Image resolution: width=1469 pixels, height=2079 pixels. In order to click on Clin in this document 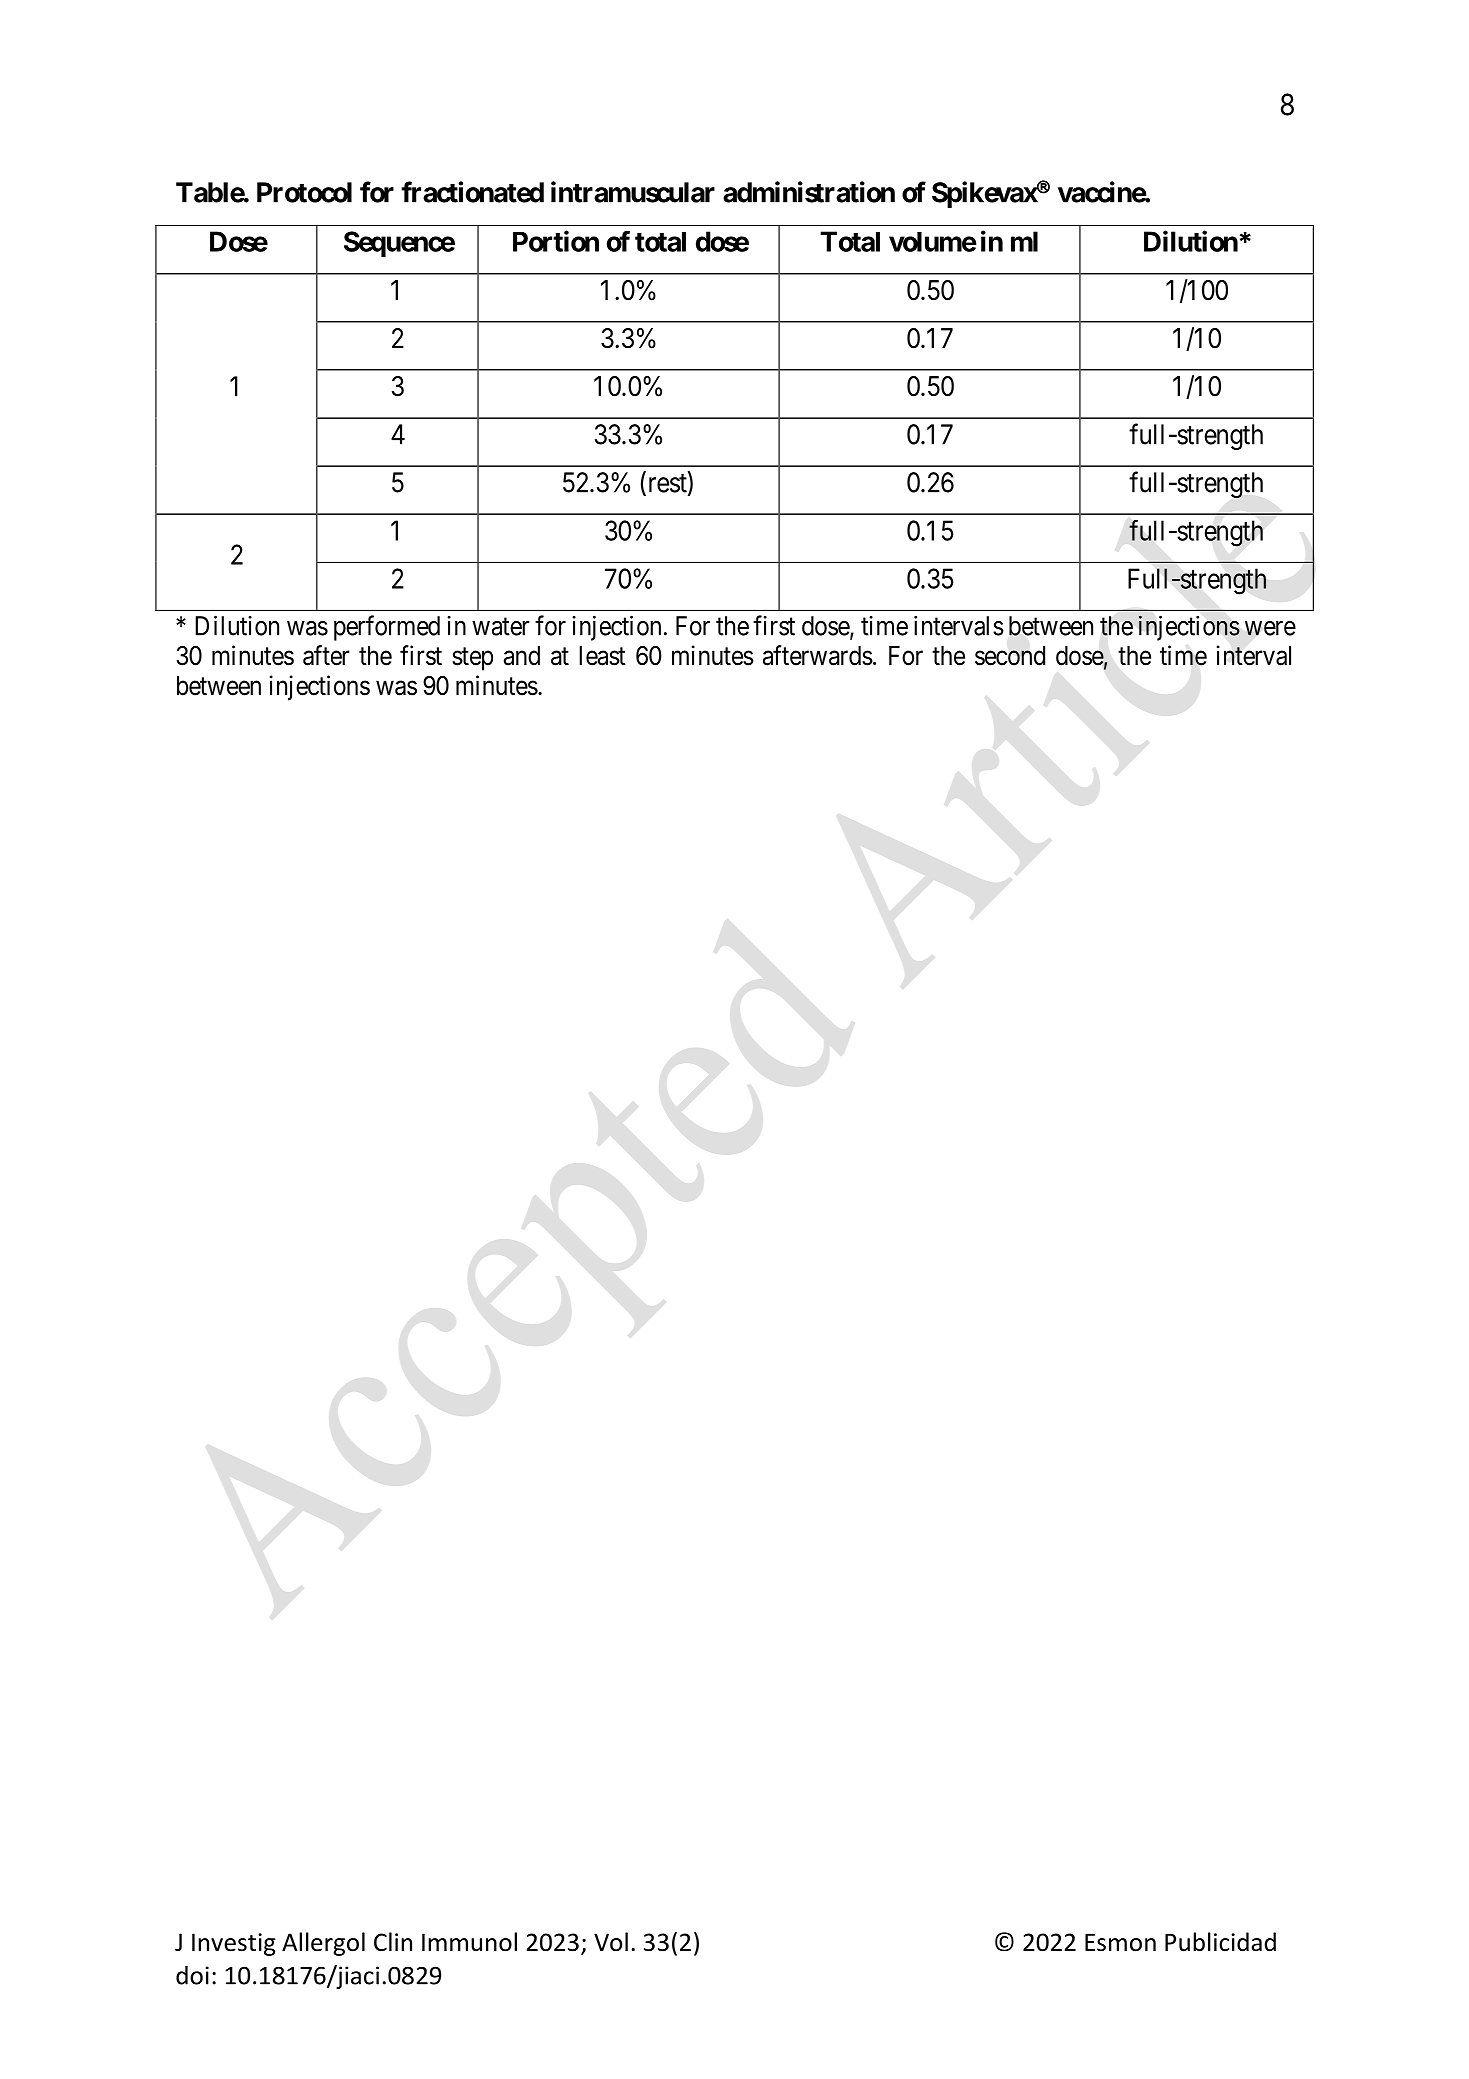, I will do `click(393, 1942)`.
